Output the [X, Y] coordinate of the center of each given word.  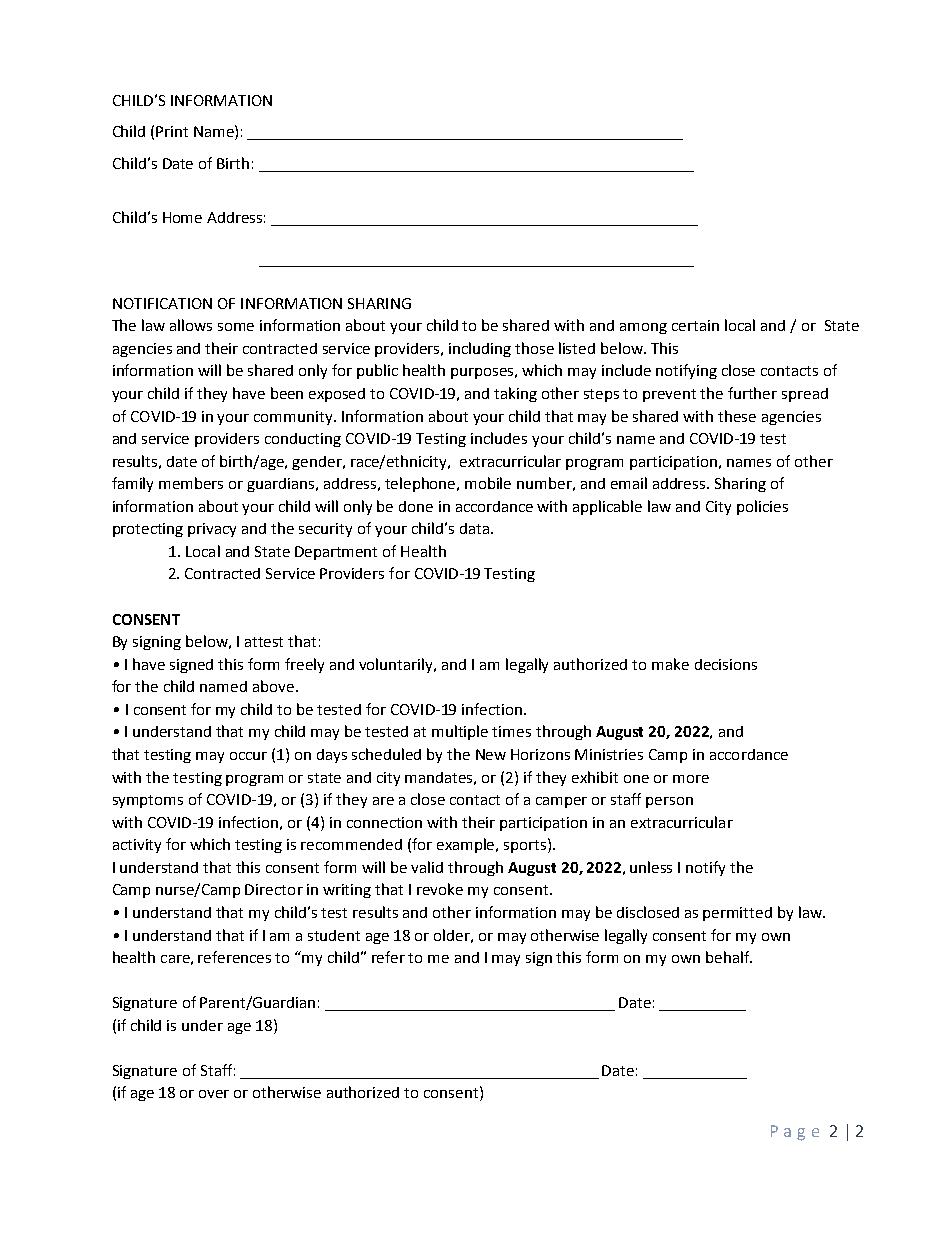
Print [172, 131]
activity [137, 846]
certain [695, 325]
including [480, 349]
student [334, 935]
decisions [726, 664]
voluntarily [397, 665]
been [287, 393]
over [214, 1094]
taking [515, 394]
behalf [729, 957]
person [669, 802]
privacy [212, 530]
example [467, 845]
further [752, 393]
